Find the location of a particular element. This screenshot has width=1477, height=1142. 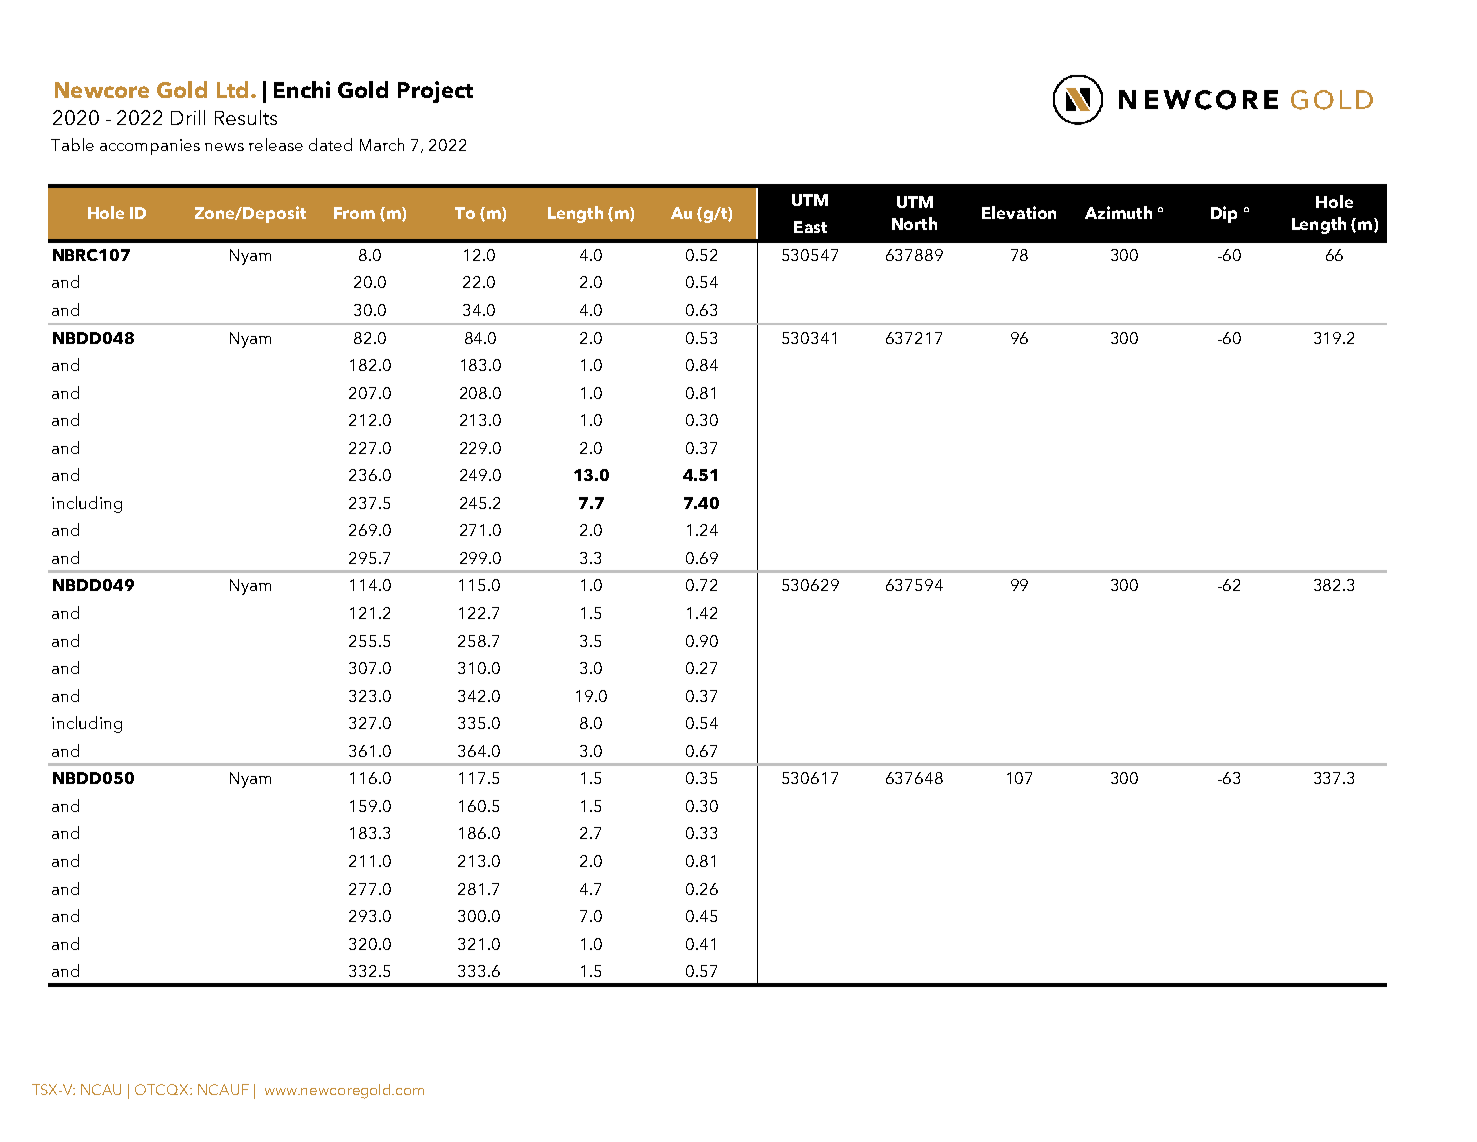

East is located at coordinates (810, 227).
